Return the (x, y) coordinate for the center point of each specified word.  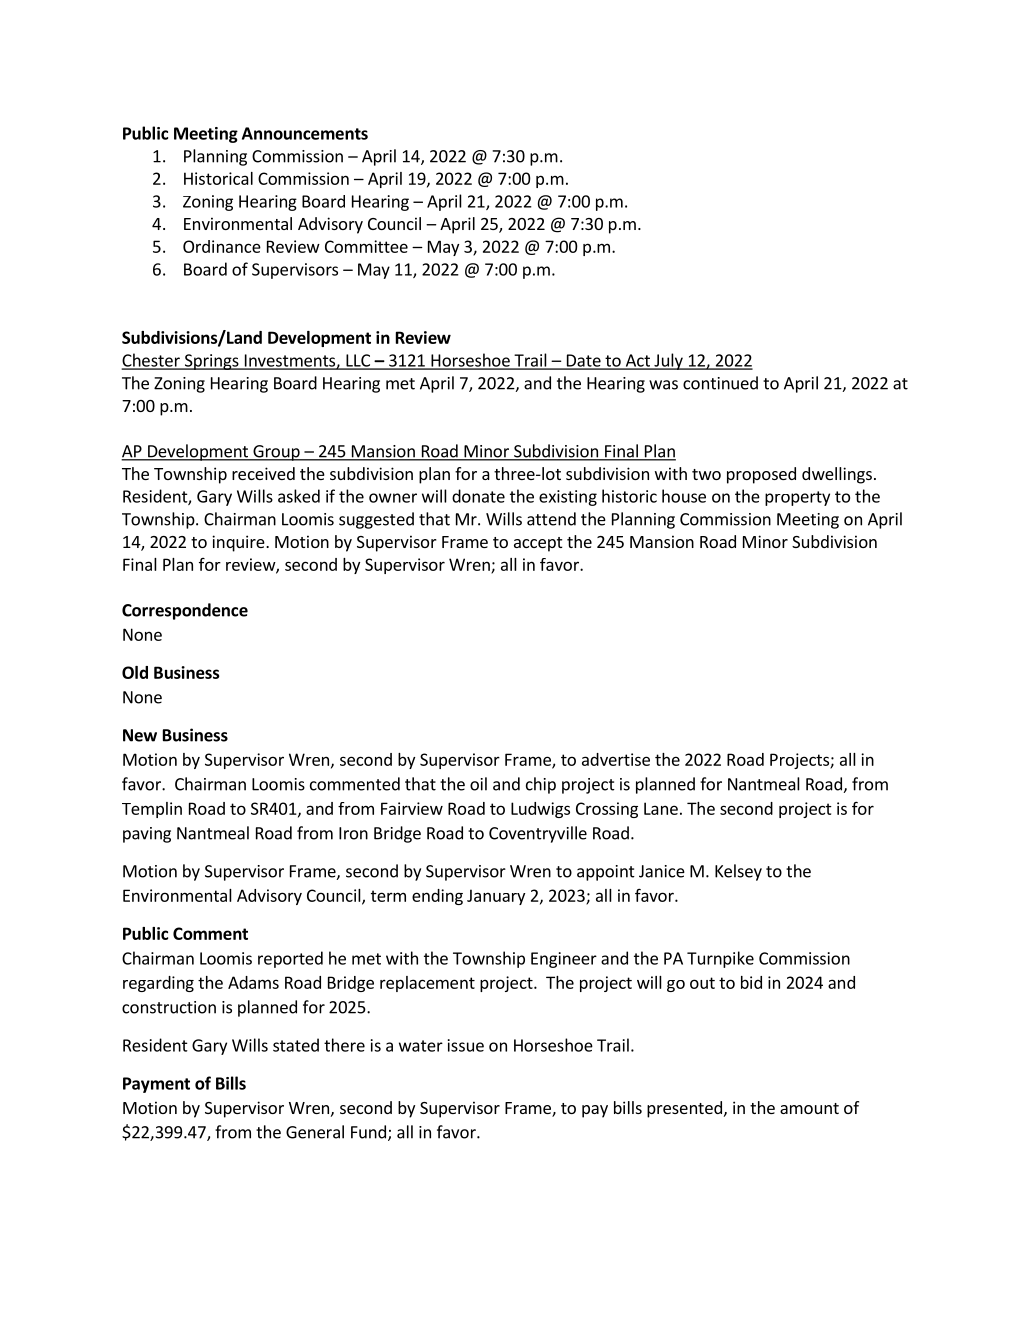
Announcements (305, 133)
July (668, 361)
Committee (366, 246)
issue (466, 1045)
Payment (156, 1085)
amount (809, 1108)
